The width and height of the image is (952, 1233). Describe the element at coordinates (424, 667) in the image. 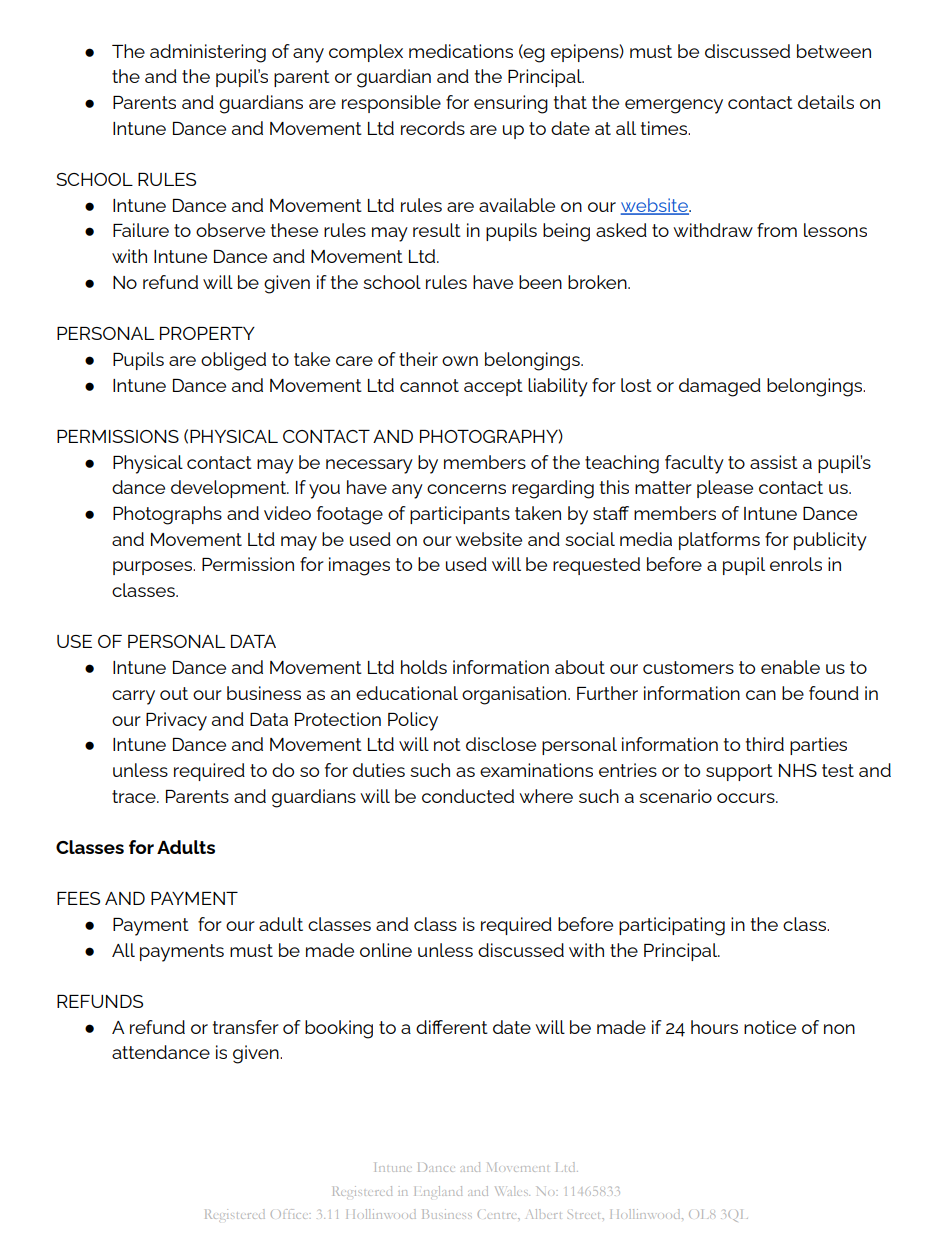

I see `holds` at that location.
